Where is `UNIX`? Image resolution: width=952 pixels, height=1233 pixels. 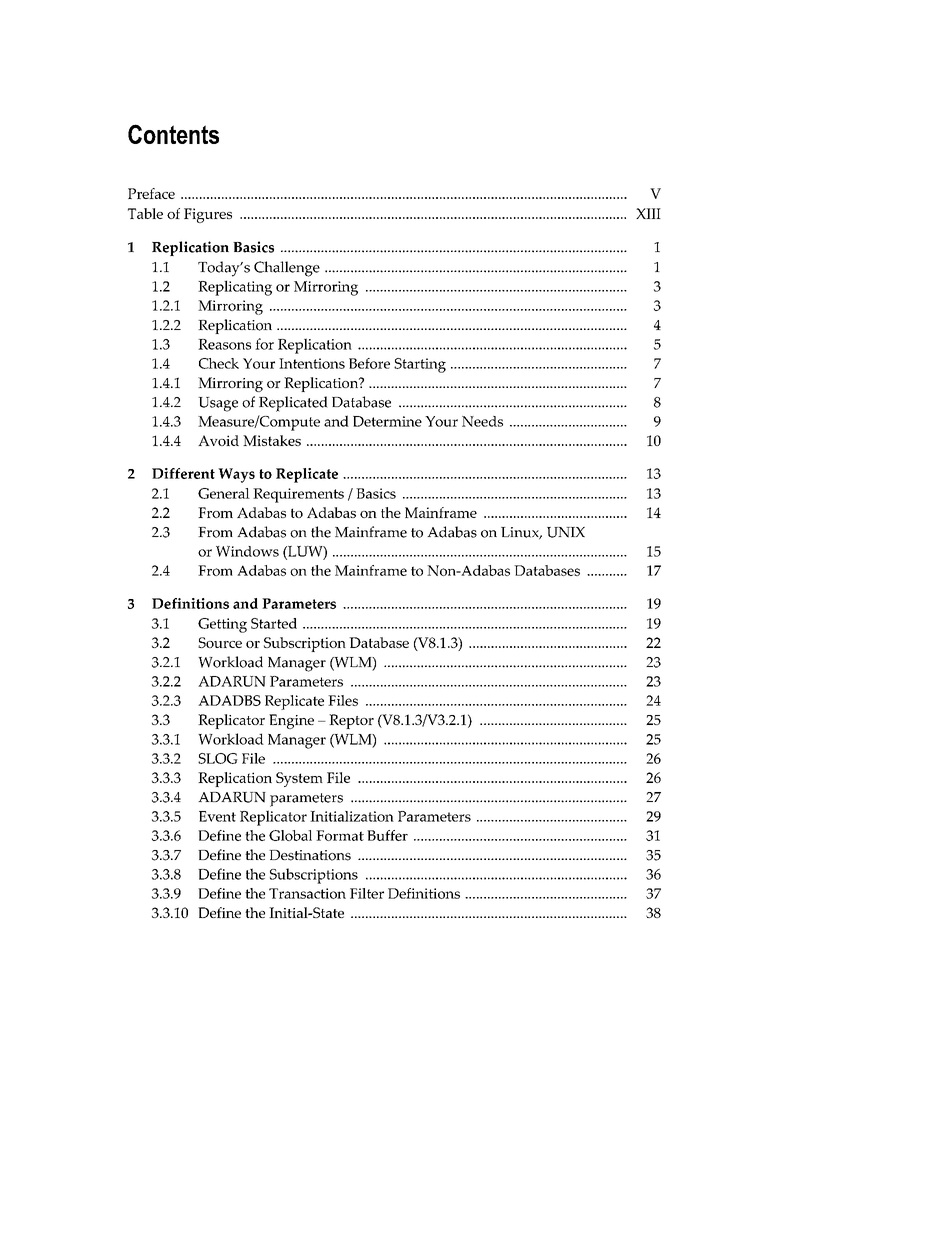
UNIX is located at coordinates (566, 532).
